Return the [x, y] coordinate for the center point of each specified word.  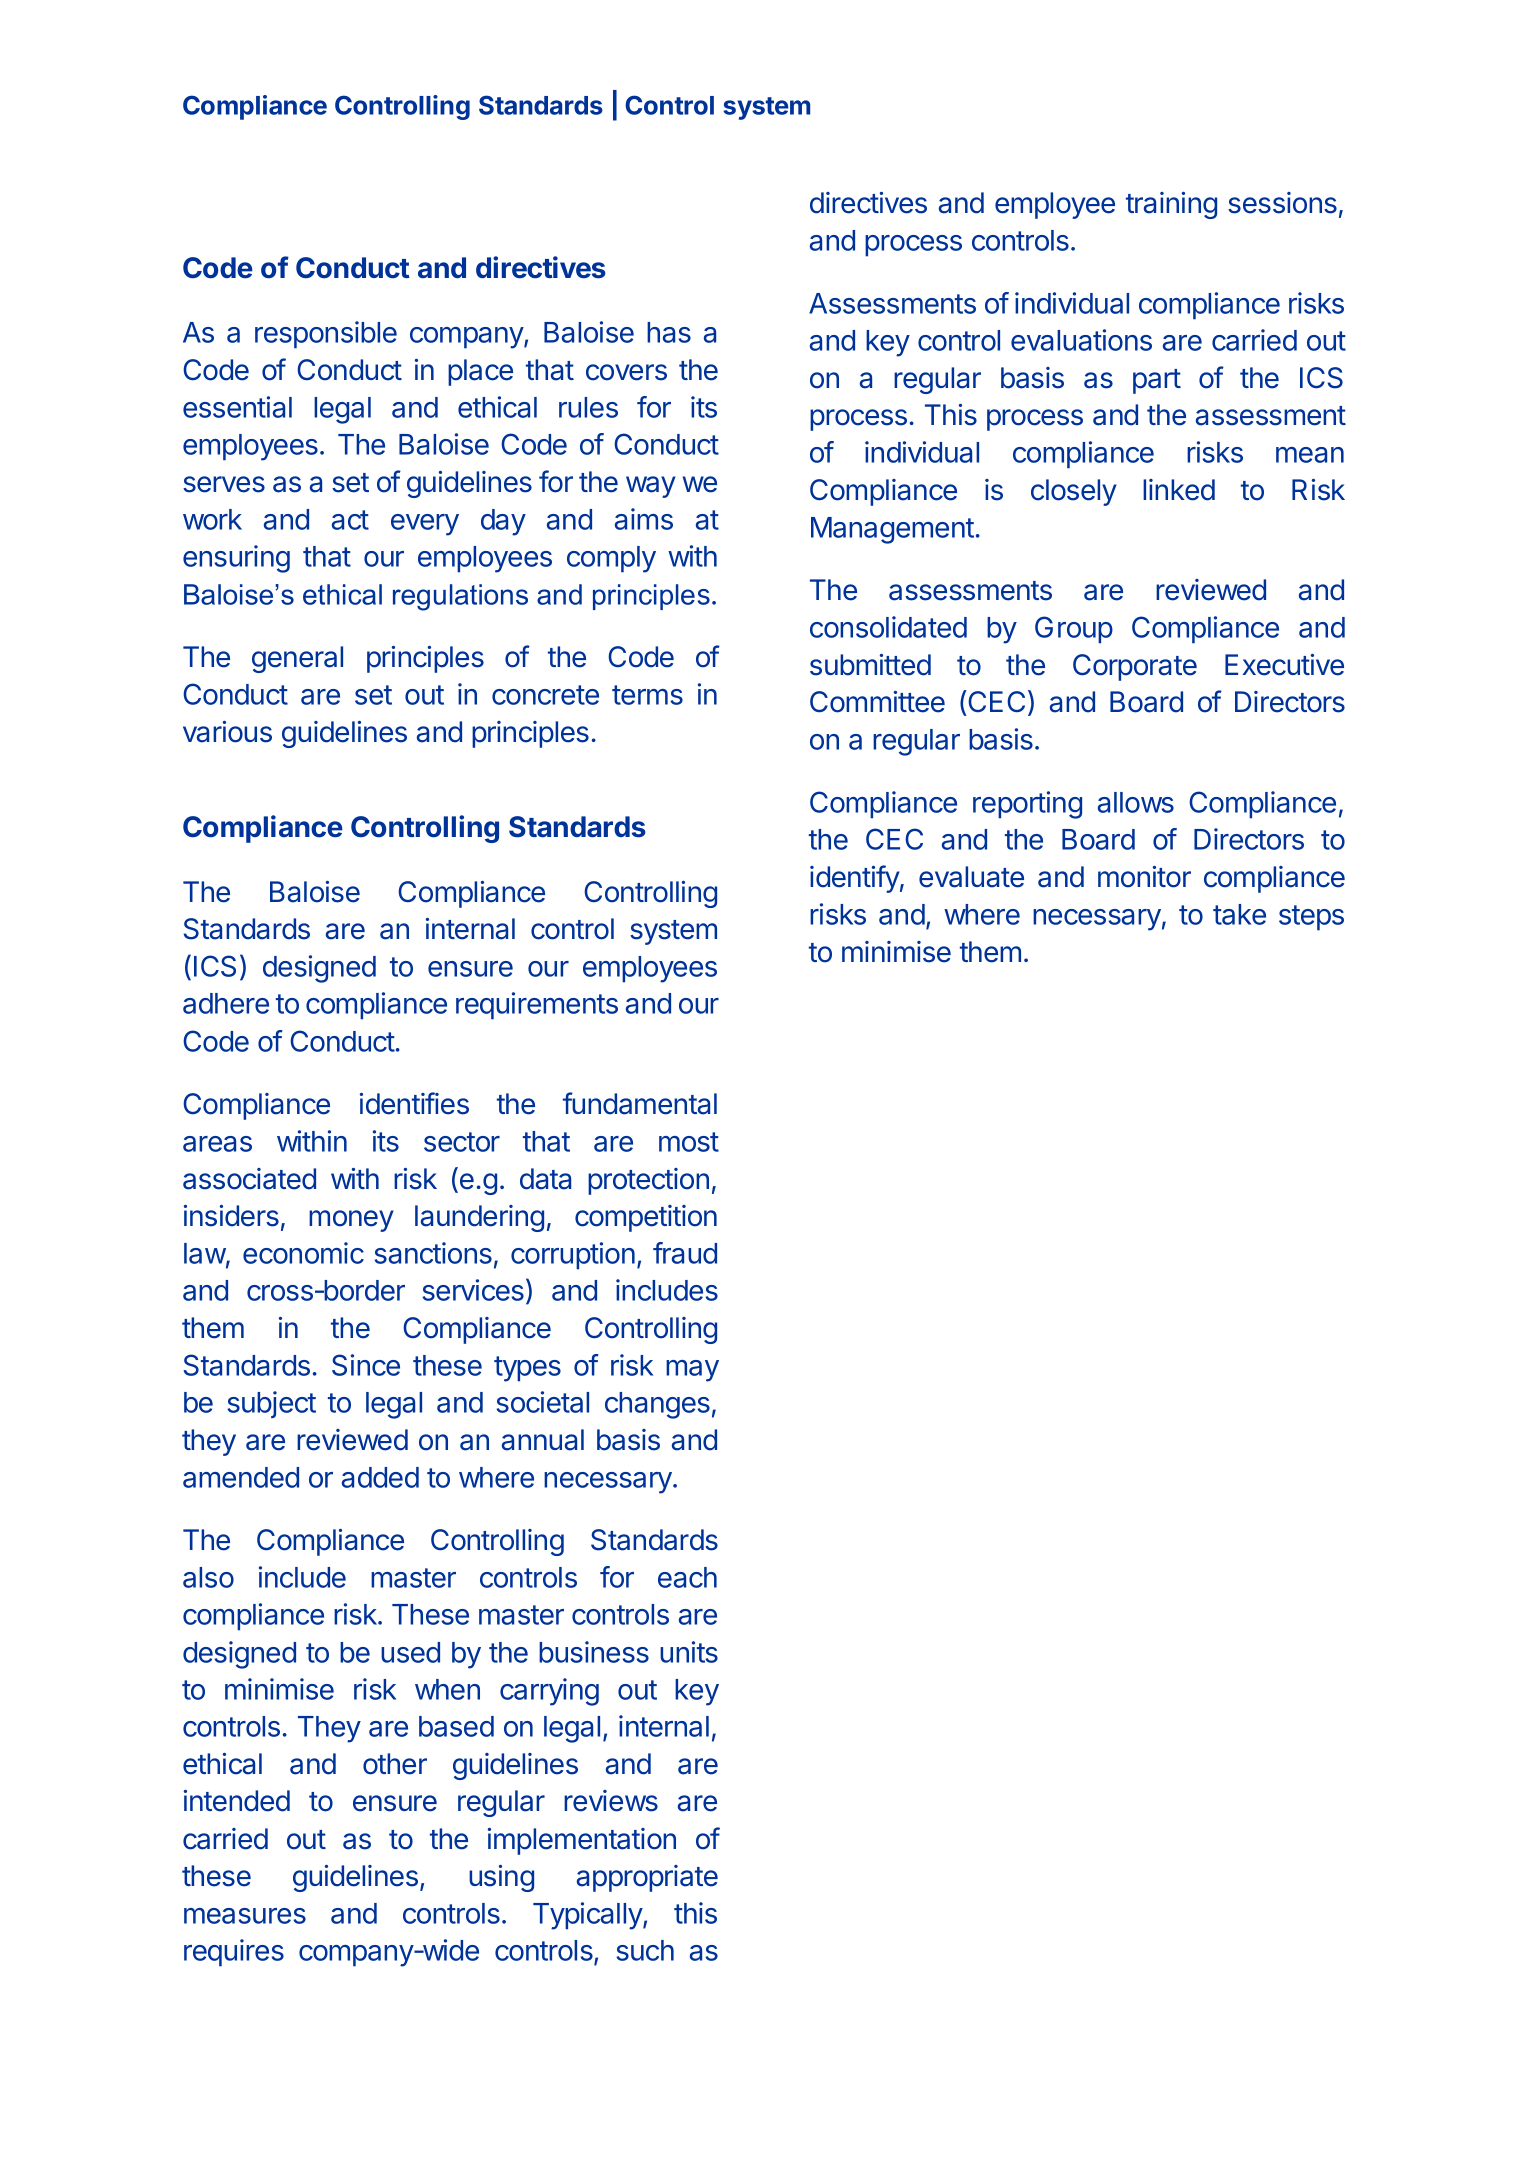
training [1171, 205]
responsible [326, 335]
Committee [877, 702]
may [692, 1371]
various [227, 732]
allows [1136, 802]
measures [245, 1916]
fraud [685, 1253]
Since [366, 1365]
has [669, 332]
